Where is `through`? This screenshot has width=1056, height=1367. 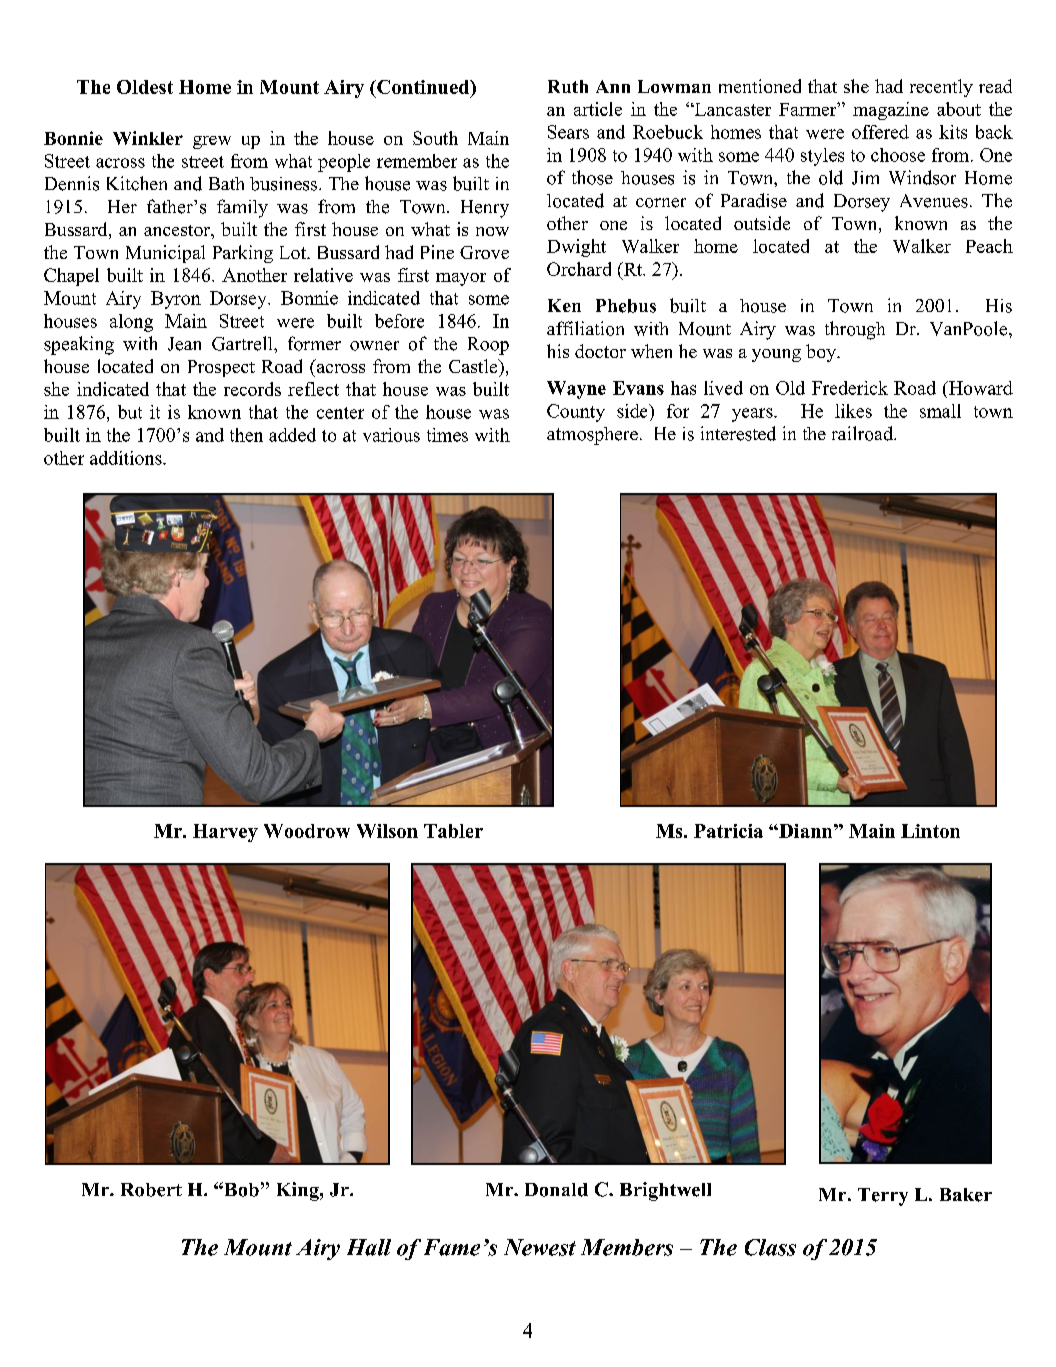
through is located at coordinates (855, 330).
